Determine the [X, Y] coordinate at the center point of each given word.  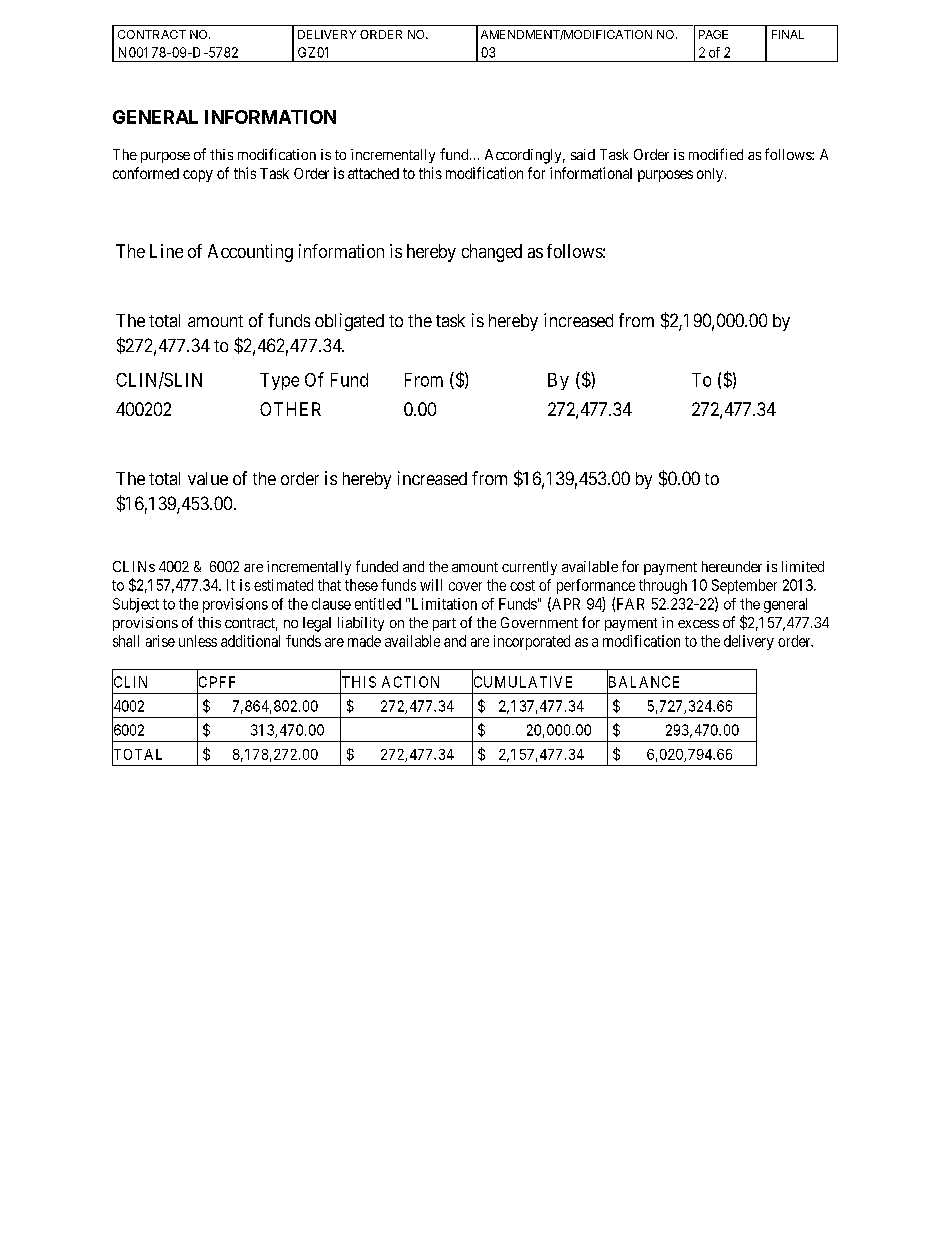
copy [198, 176]
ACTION [410, 682]
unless [198, 641]
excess [698, 624]
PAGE [713, 34]
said [583, 154]
